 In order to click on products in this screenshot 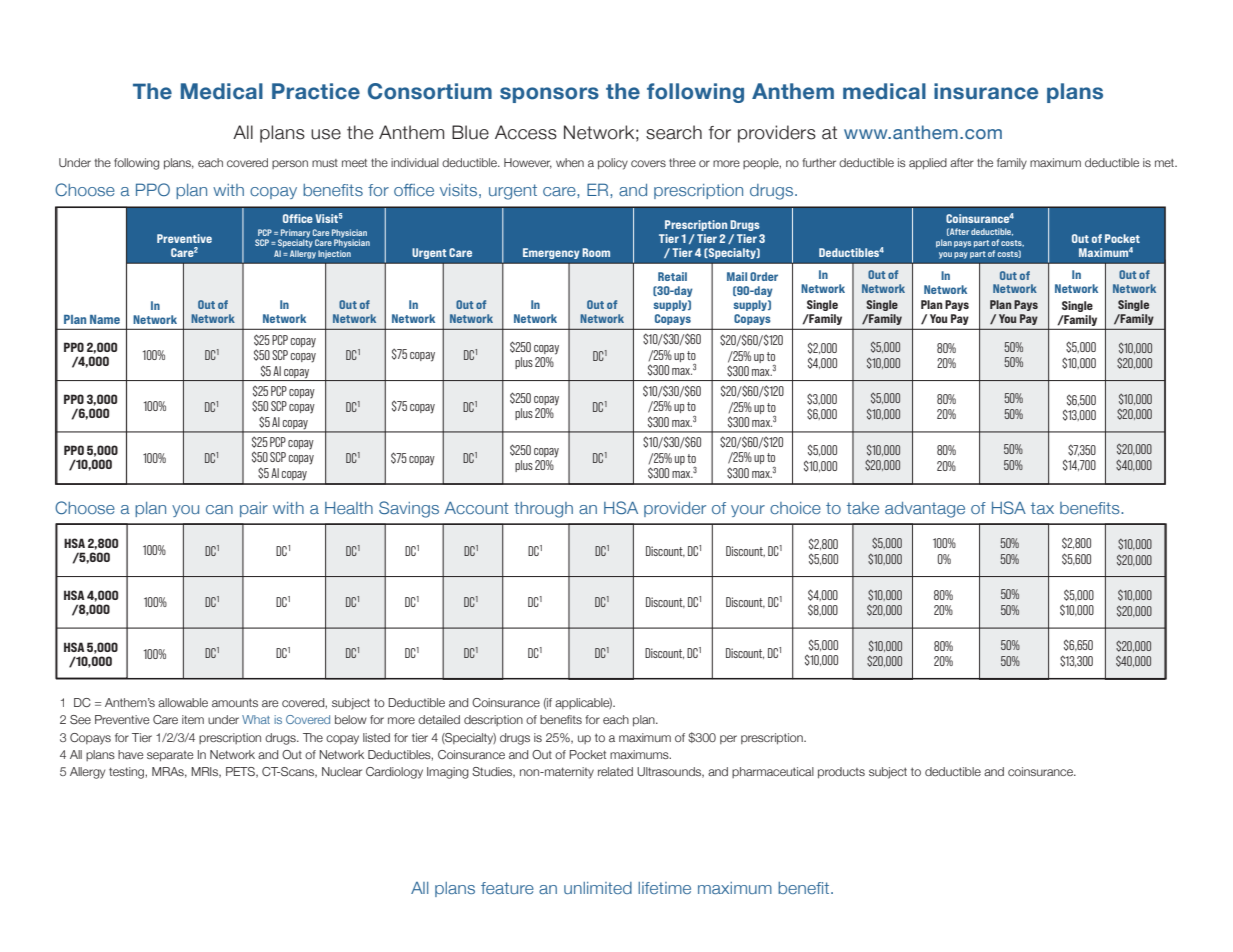, I will do `click(841, 773)`.
